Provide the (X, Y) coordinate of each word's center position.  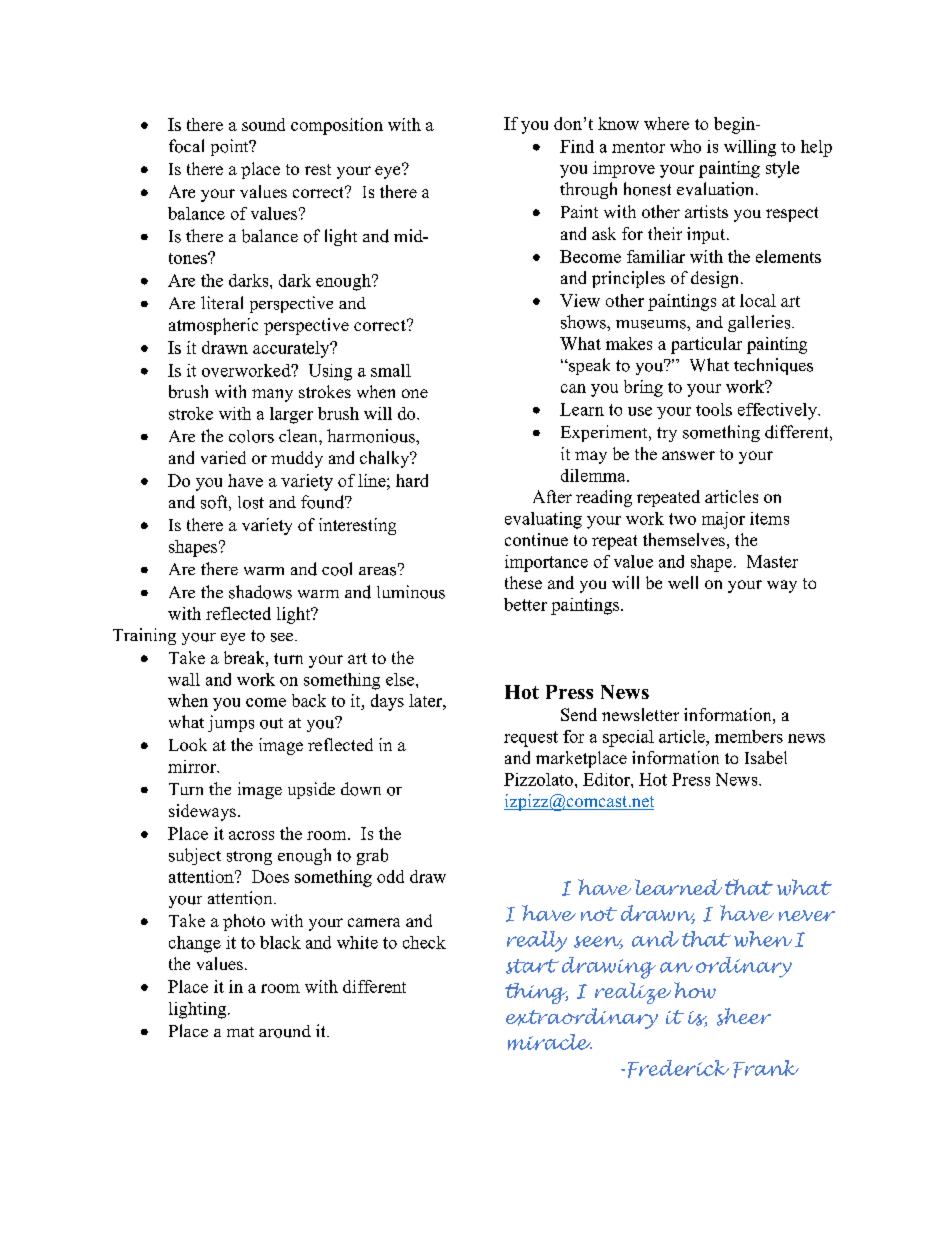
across (251, 835)
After (552, 496)
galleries (760, 323)
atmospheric (213, 326)
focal (186, 146)
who (685, 146)
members (749, 736)
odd (390, 876)
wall (184, 679)
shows (584, 322)
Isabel (766, 757)
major (723, 520)
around (285, 1031)
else (401, 679)
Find (577, 146)
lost (251, 502)
